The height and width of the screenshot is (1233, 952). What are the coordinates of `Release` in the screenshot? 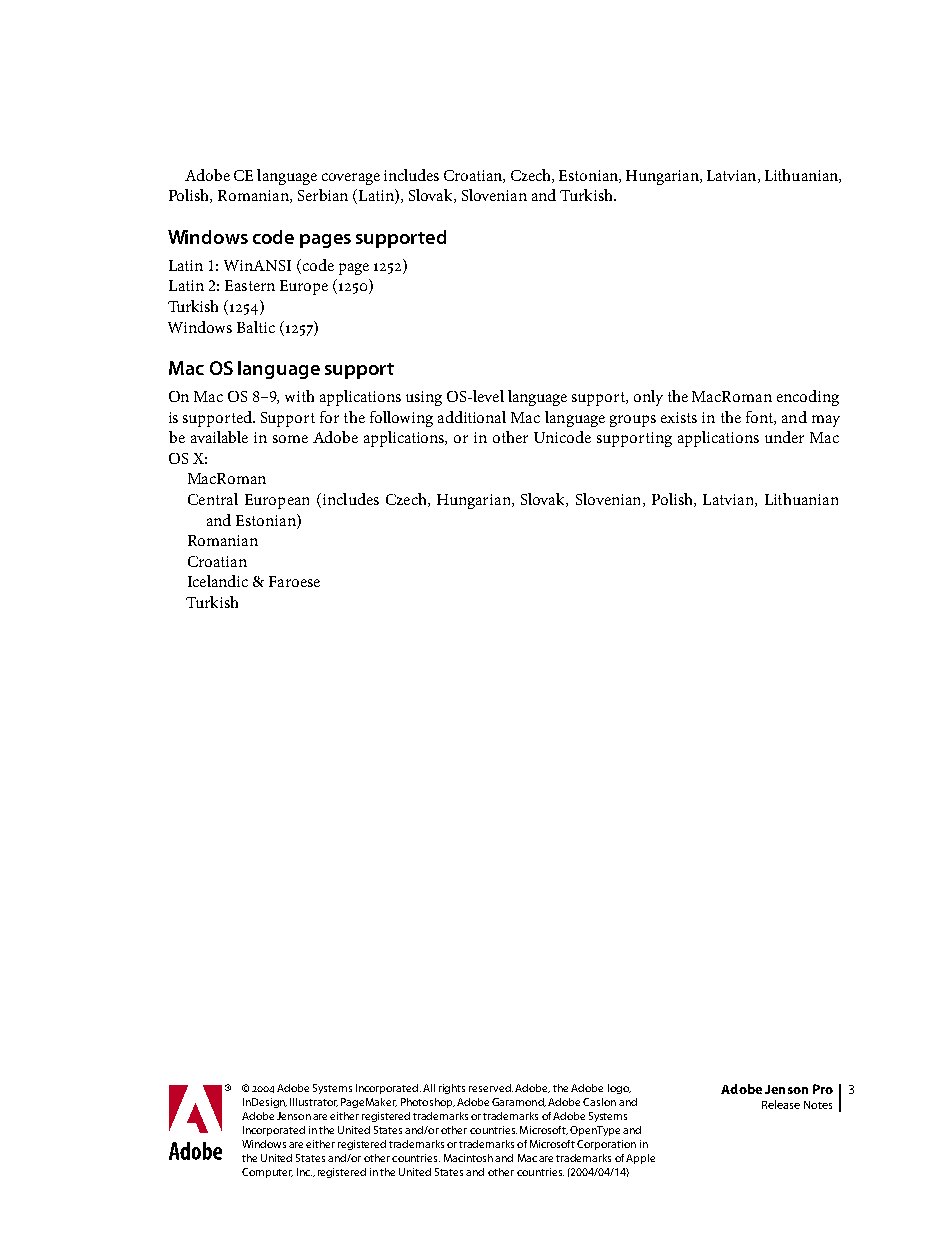 It's located at (781, 1104).
